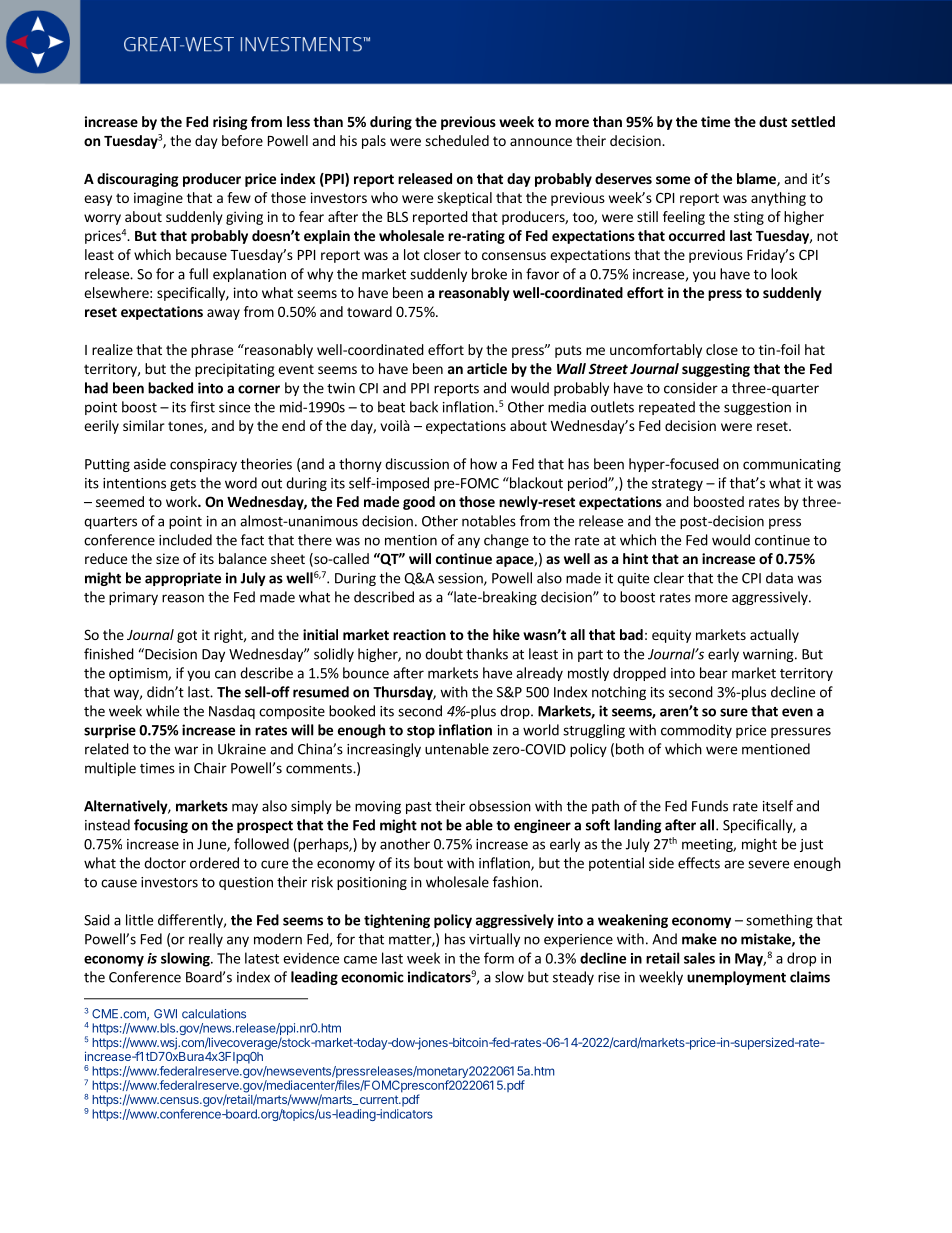 The image size is (952, 1233). I want to click on scheduled, so click(457, 140).
